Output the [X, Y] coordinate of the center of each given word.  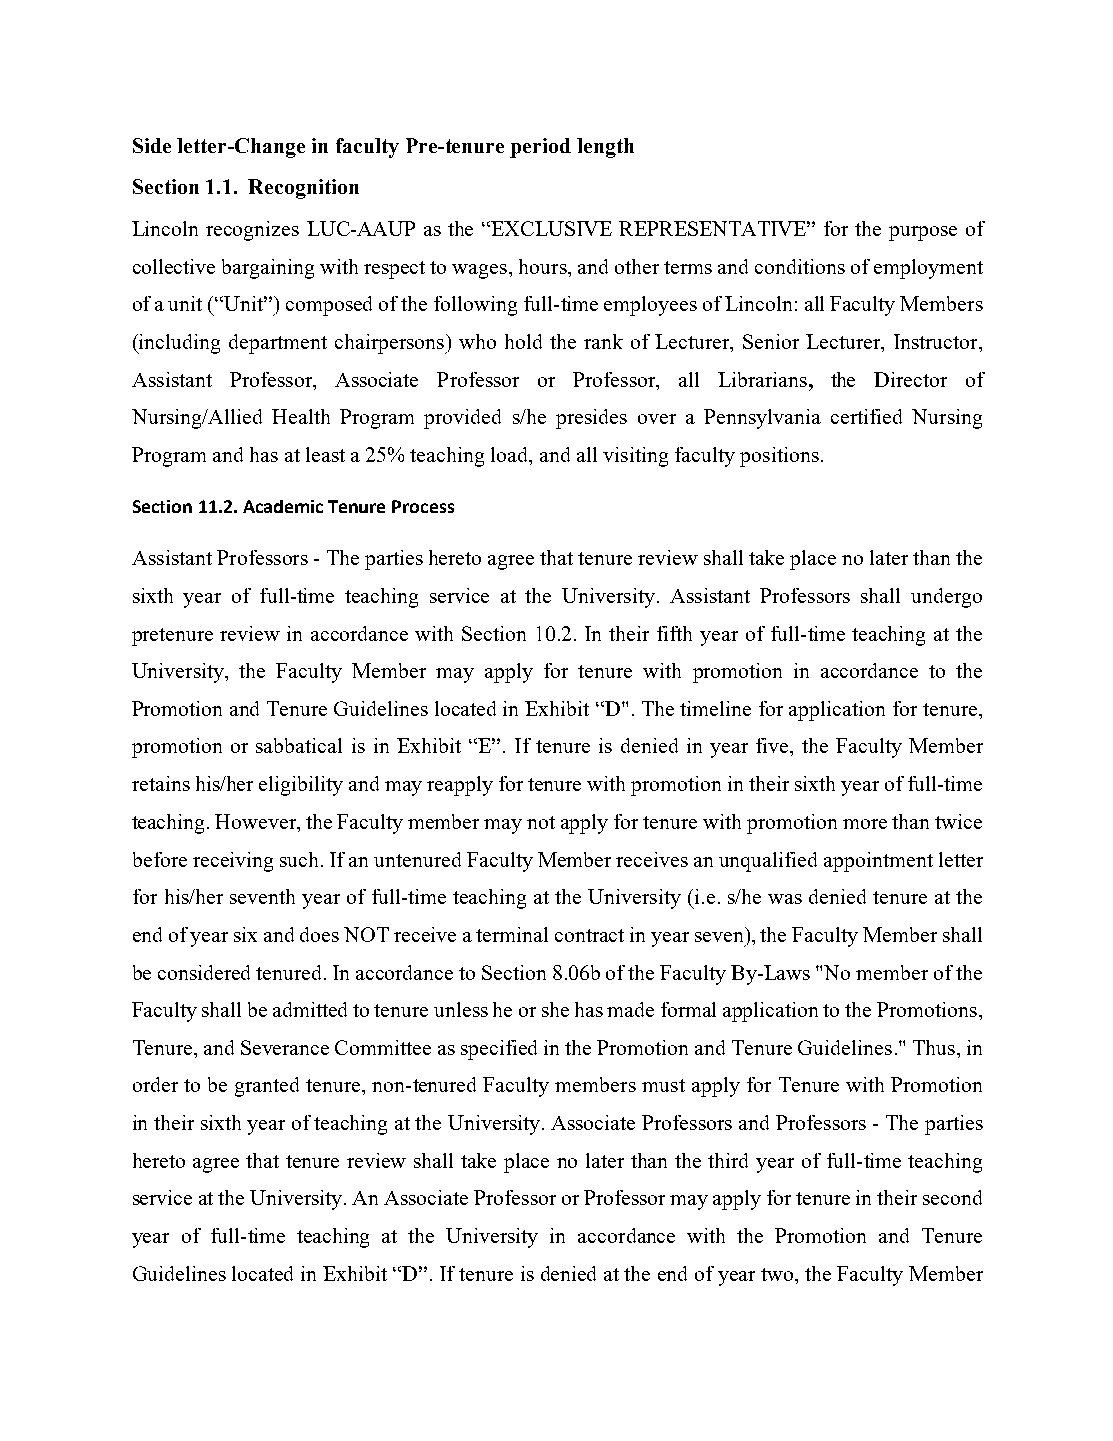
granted [267, 1087]
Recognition [303, 189]
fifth [674, 633]
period [540, 148]
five [773, 745]
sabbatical [299, 745]
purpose [923, 233]
